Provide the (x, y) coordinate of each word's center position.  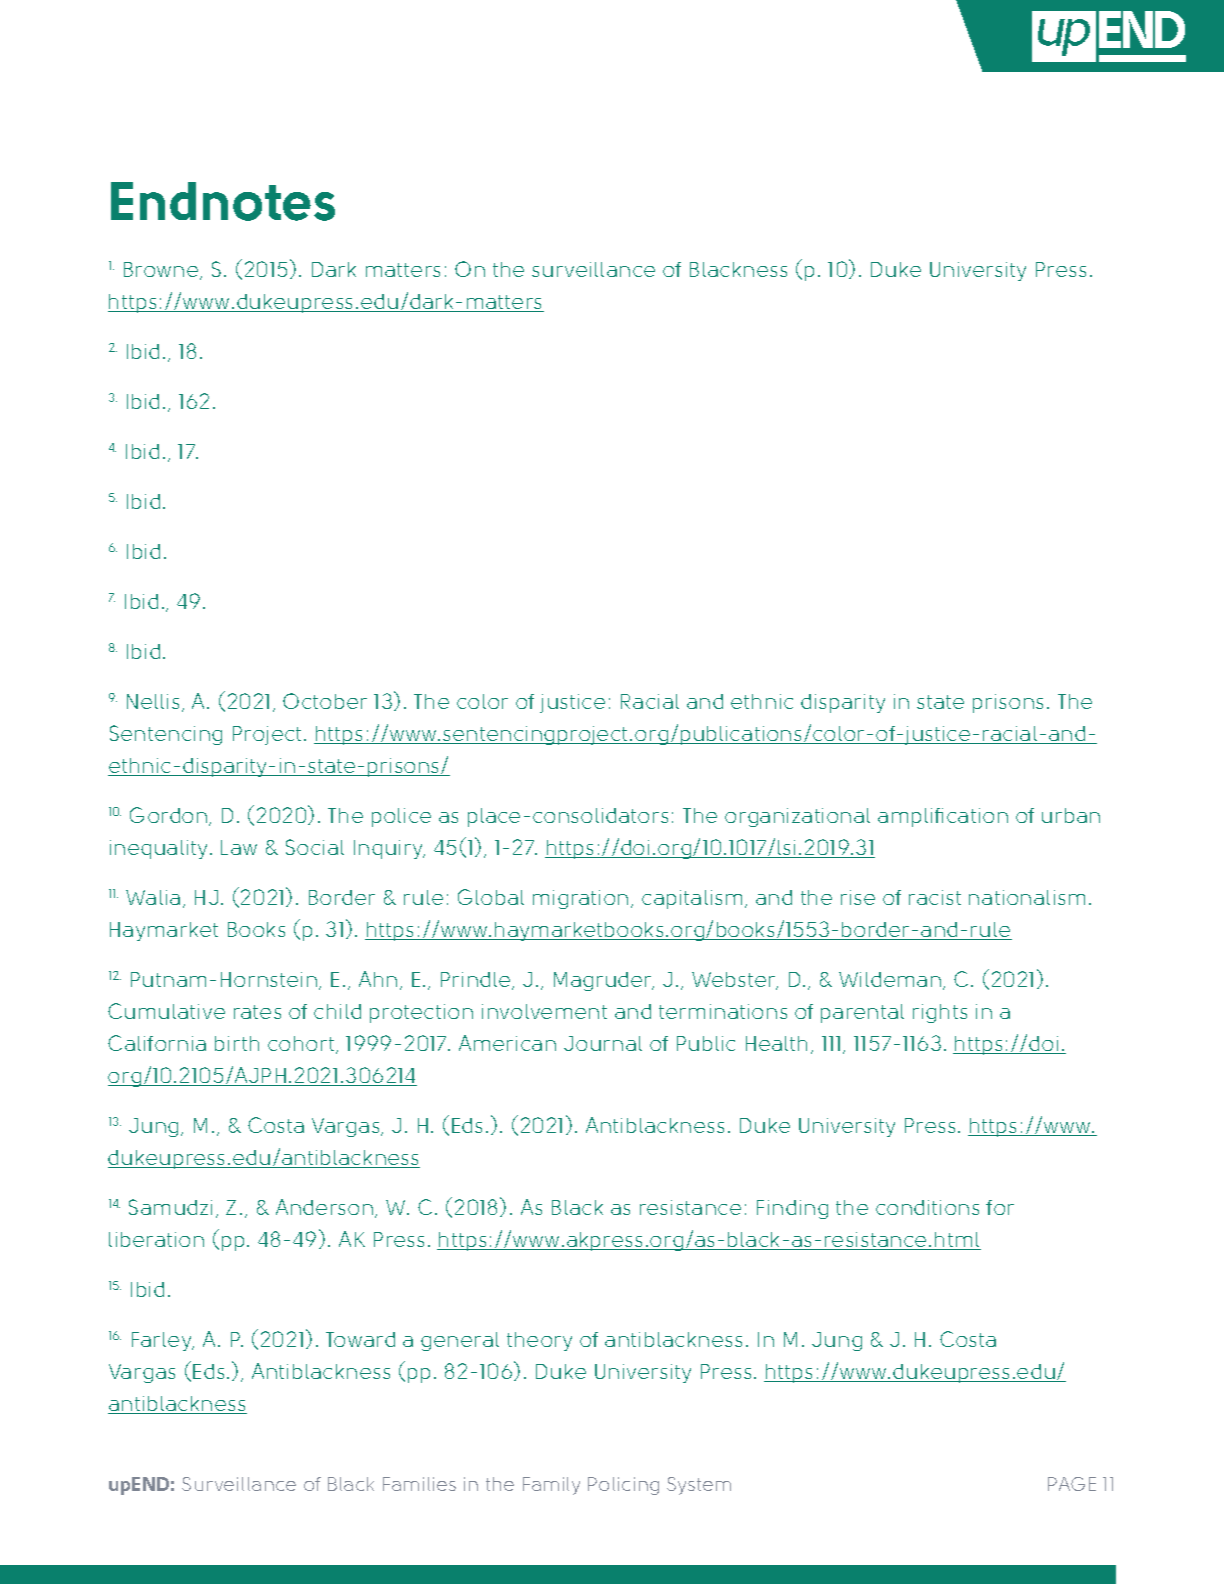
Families (419, 1484)
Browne (162, 271)
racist (935, 897)
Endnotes (223, 201)
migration (580, 899)
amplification (943, 817)
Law (239, 847)
